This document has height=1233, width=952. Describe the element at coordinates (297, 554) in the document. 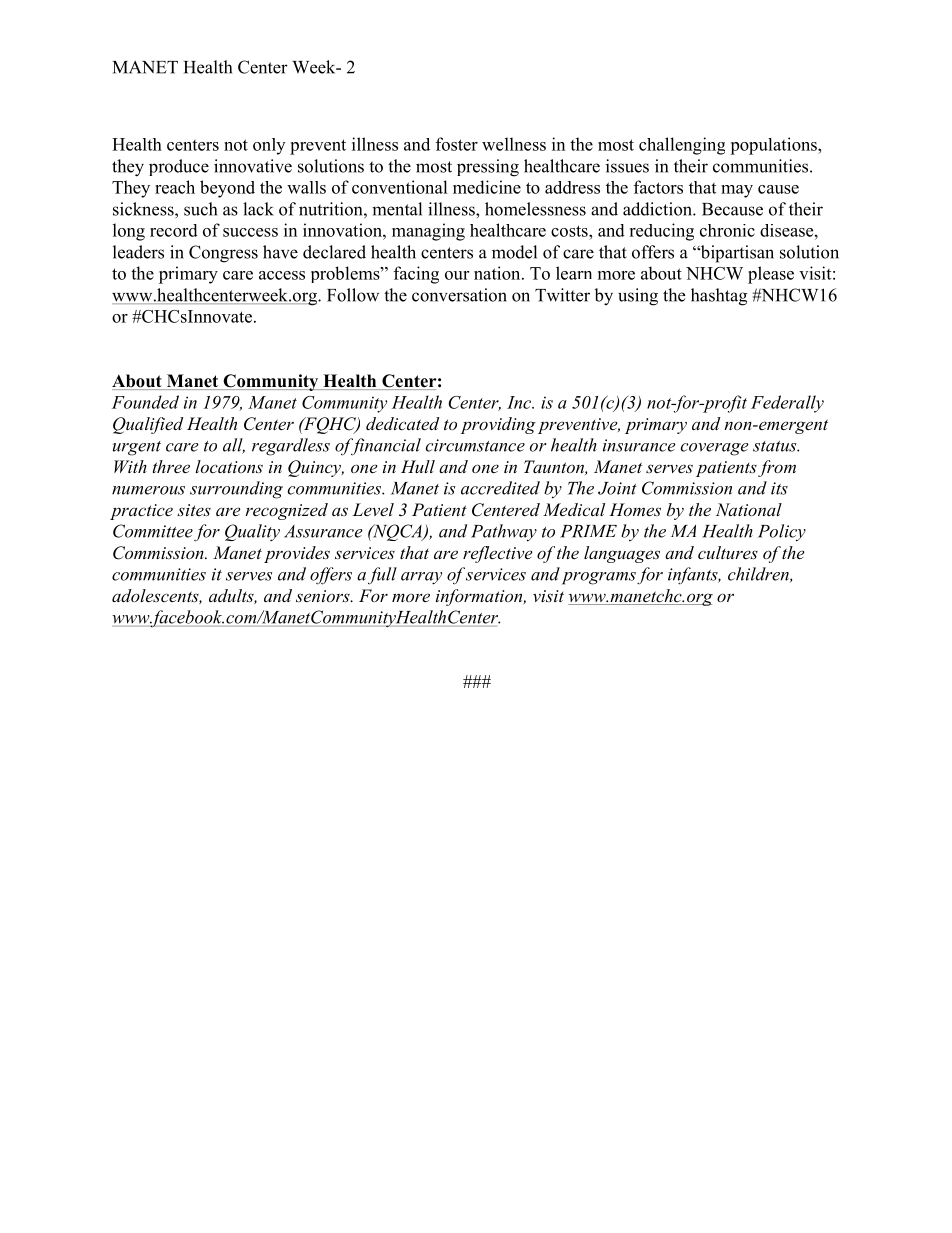

I see `provides` at that location.
